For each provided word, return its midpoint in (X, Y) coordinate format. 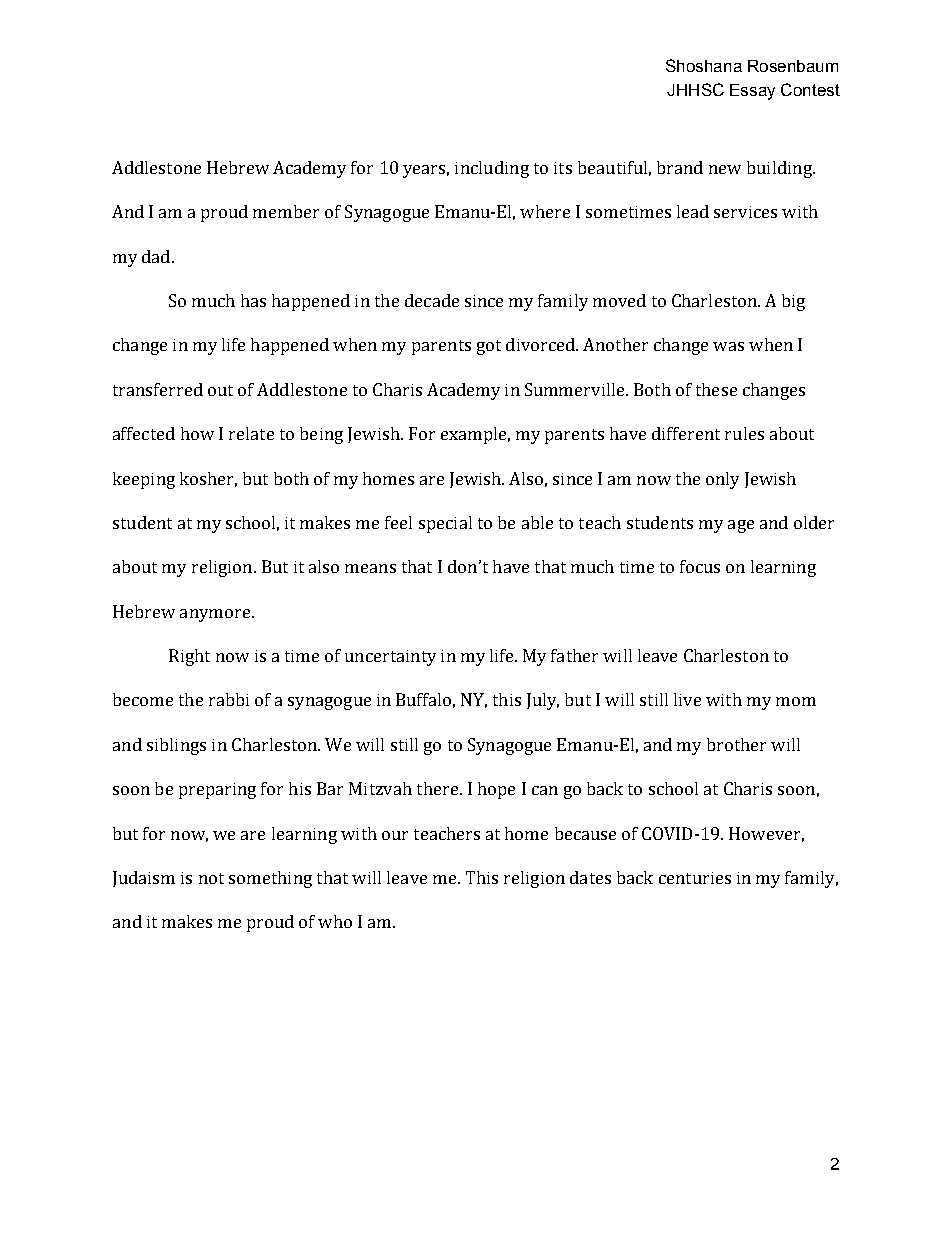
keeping (144, 480)
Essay (752, 92)
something (270, 879)
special (445, 524)
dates (590, 877)
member (286, 211)
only (722, 480)
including (492, 169)
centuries (695, 878)
